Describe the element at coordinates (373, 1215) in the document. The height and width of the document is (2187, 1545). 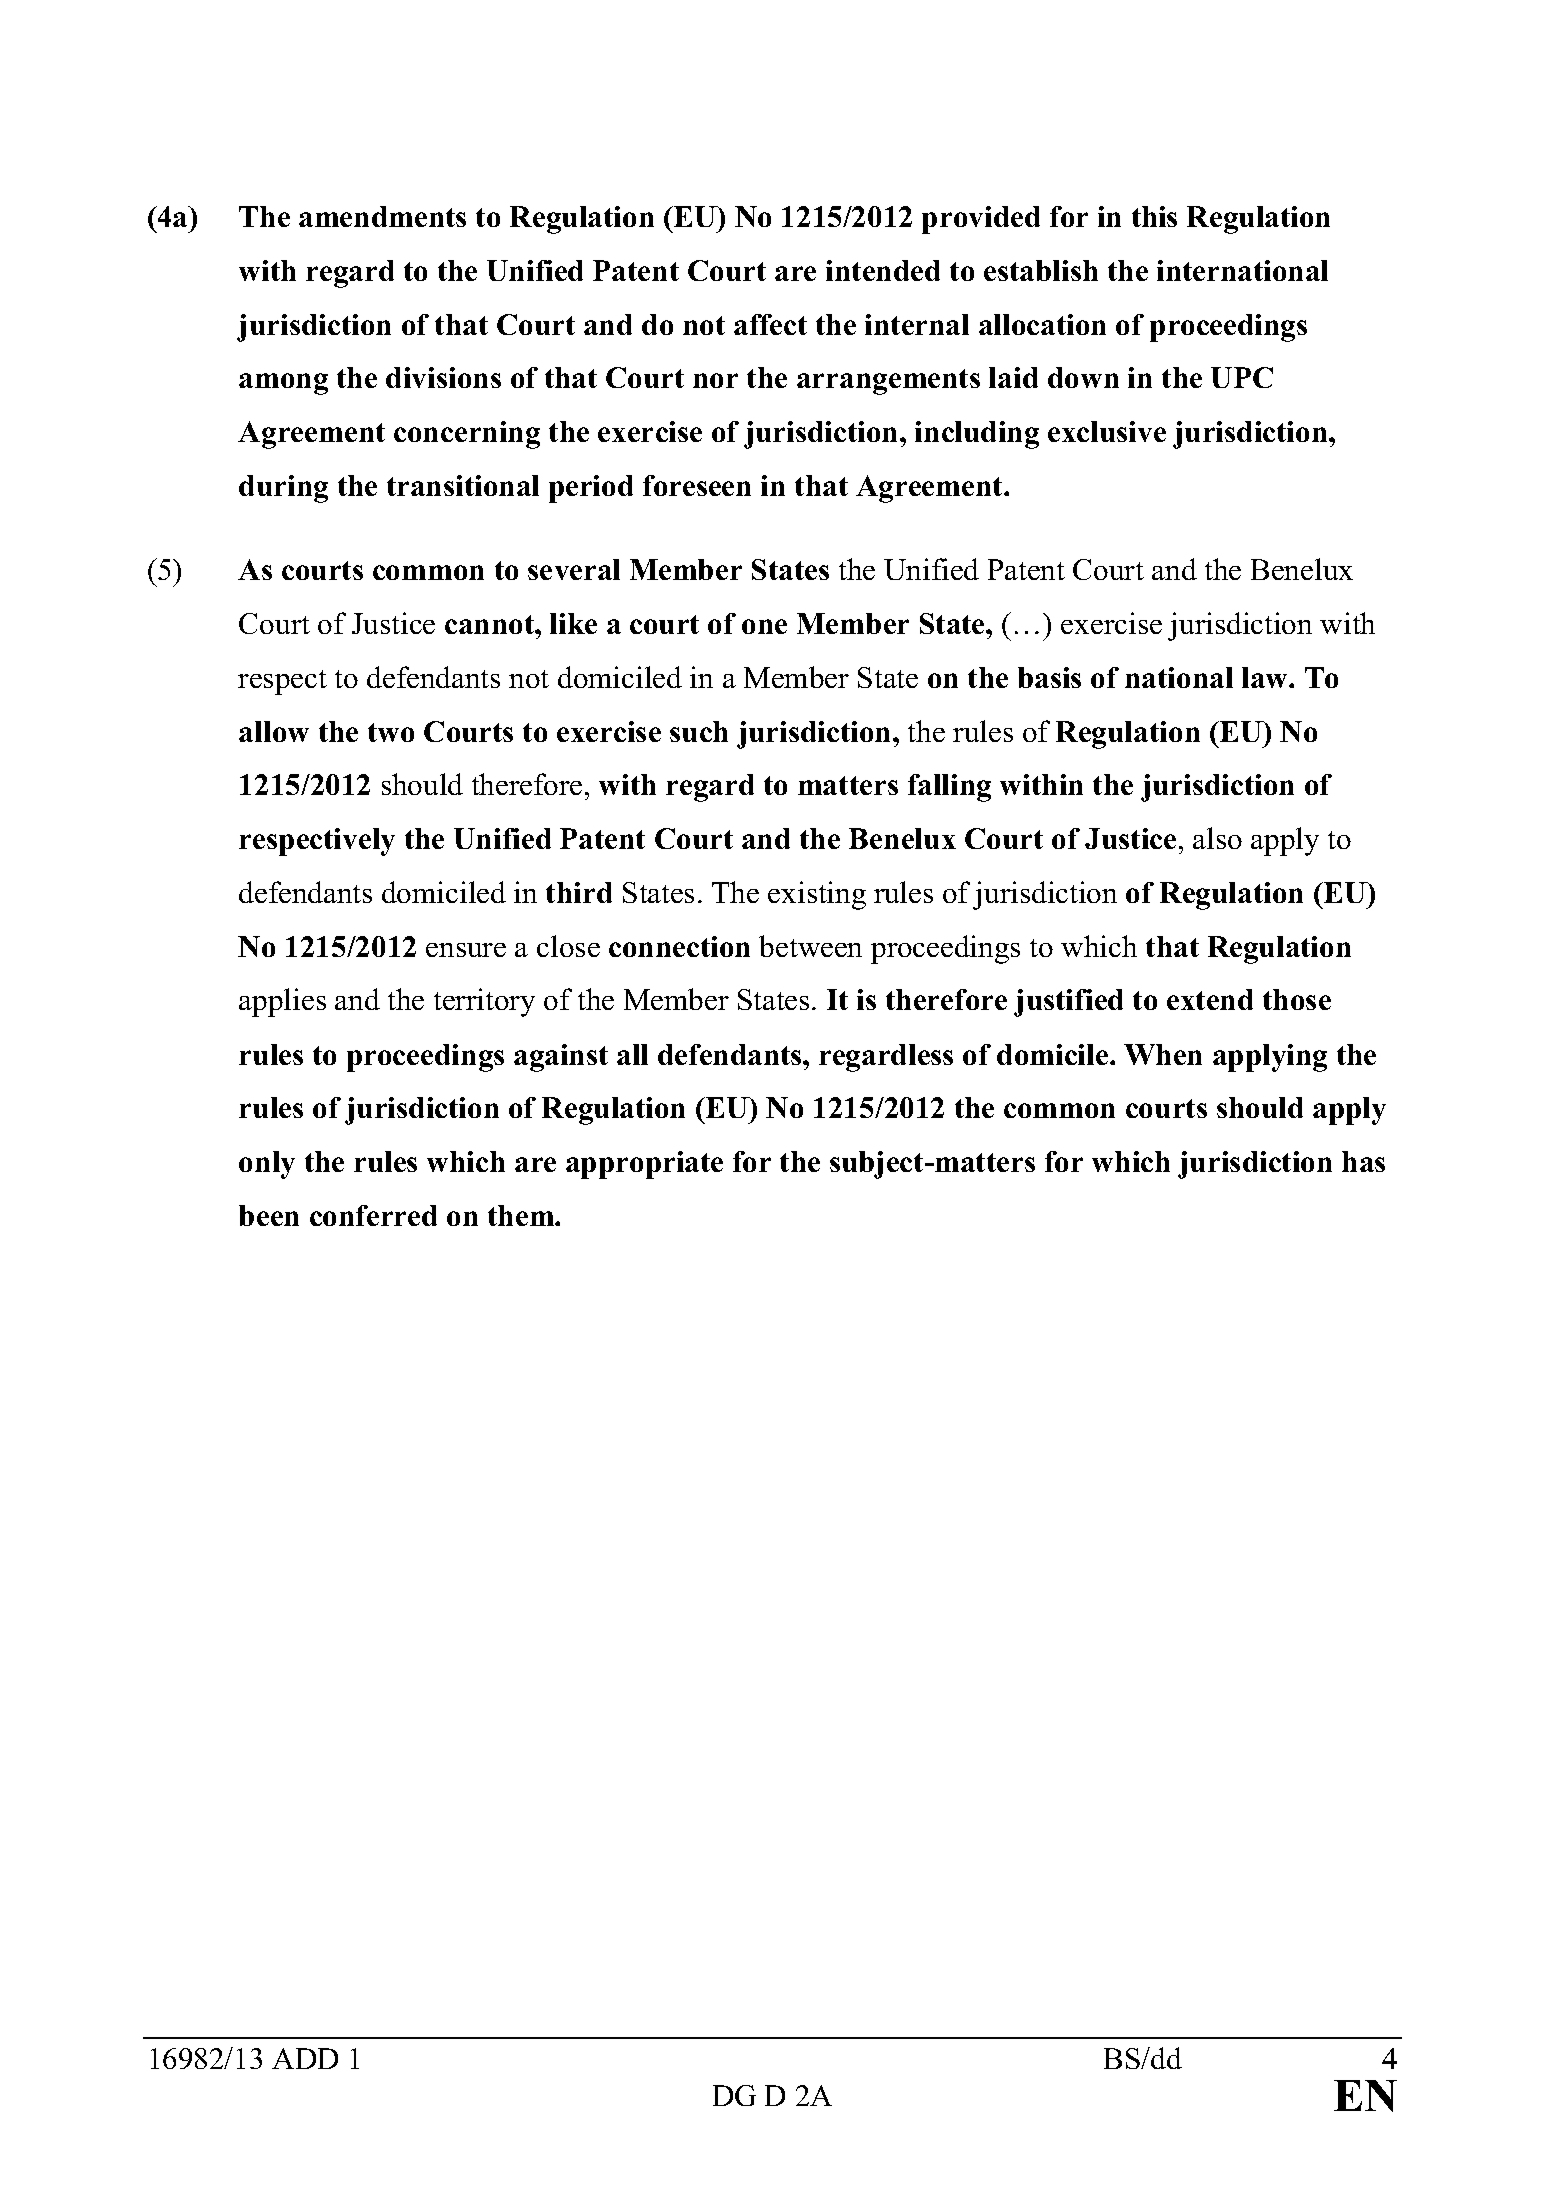
I see `conferred` at that location.
